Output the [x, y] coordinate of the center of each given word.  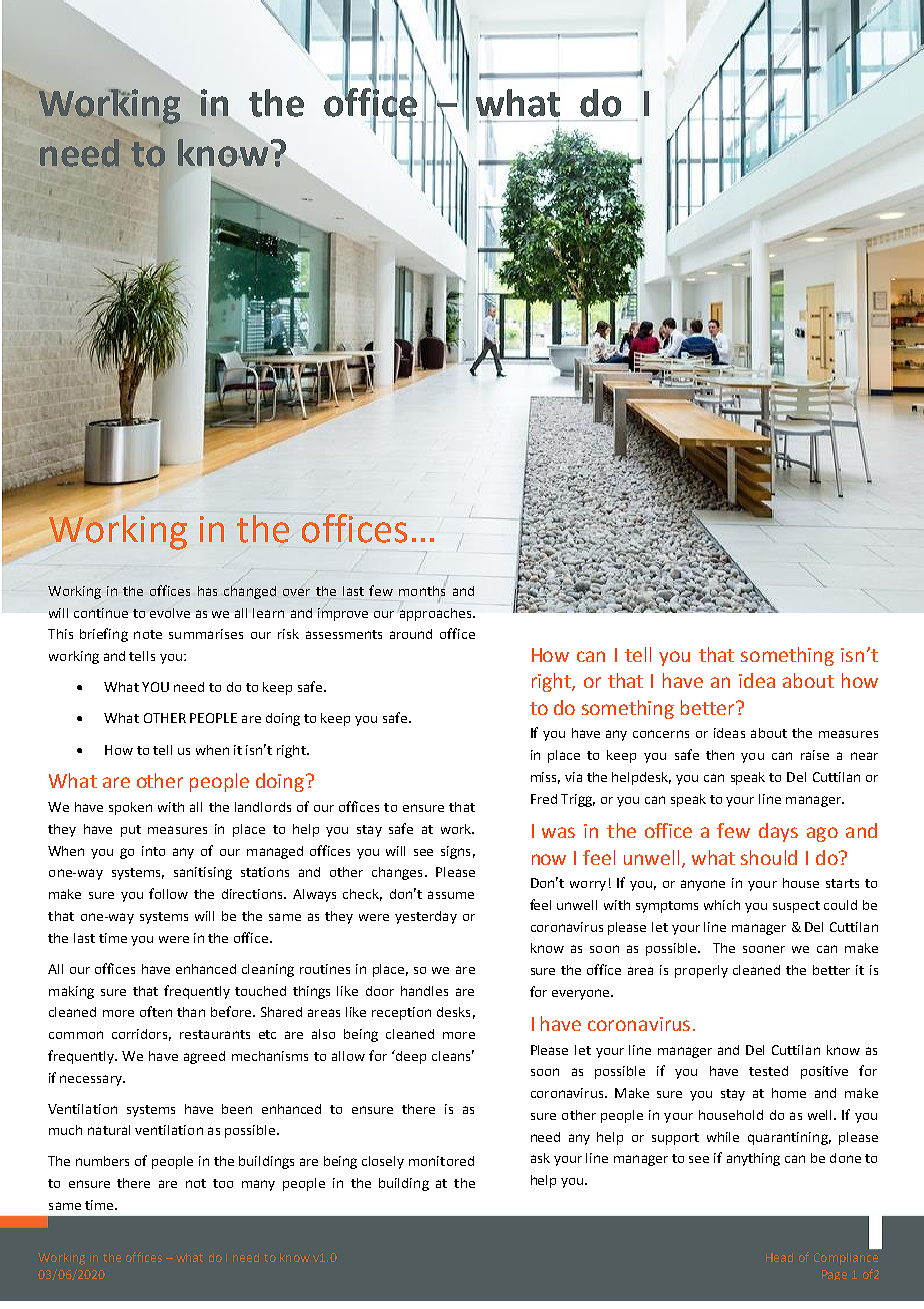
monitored [441, 1161]
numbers [102, 1161]
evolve [170, 613]
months [422, 591]
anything [753, 1159]
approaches [436, 613]
